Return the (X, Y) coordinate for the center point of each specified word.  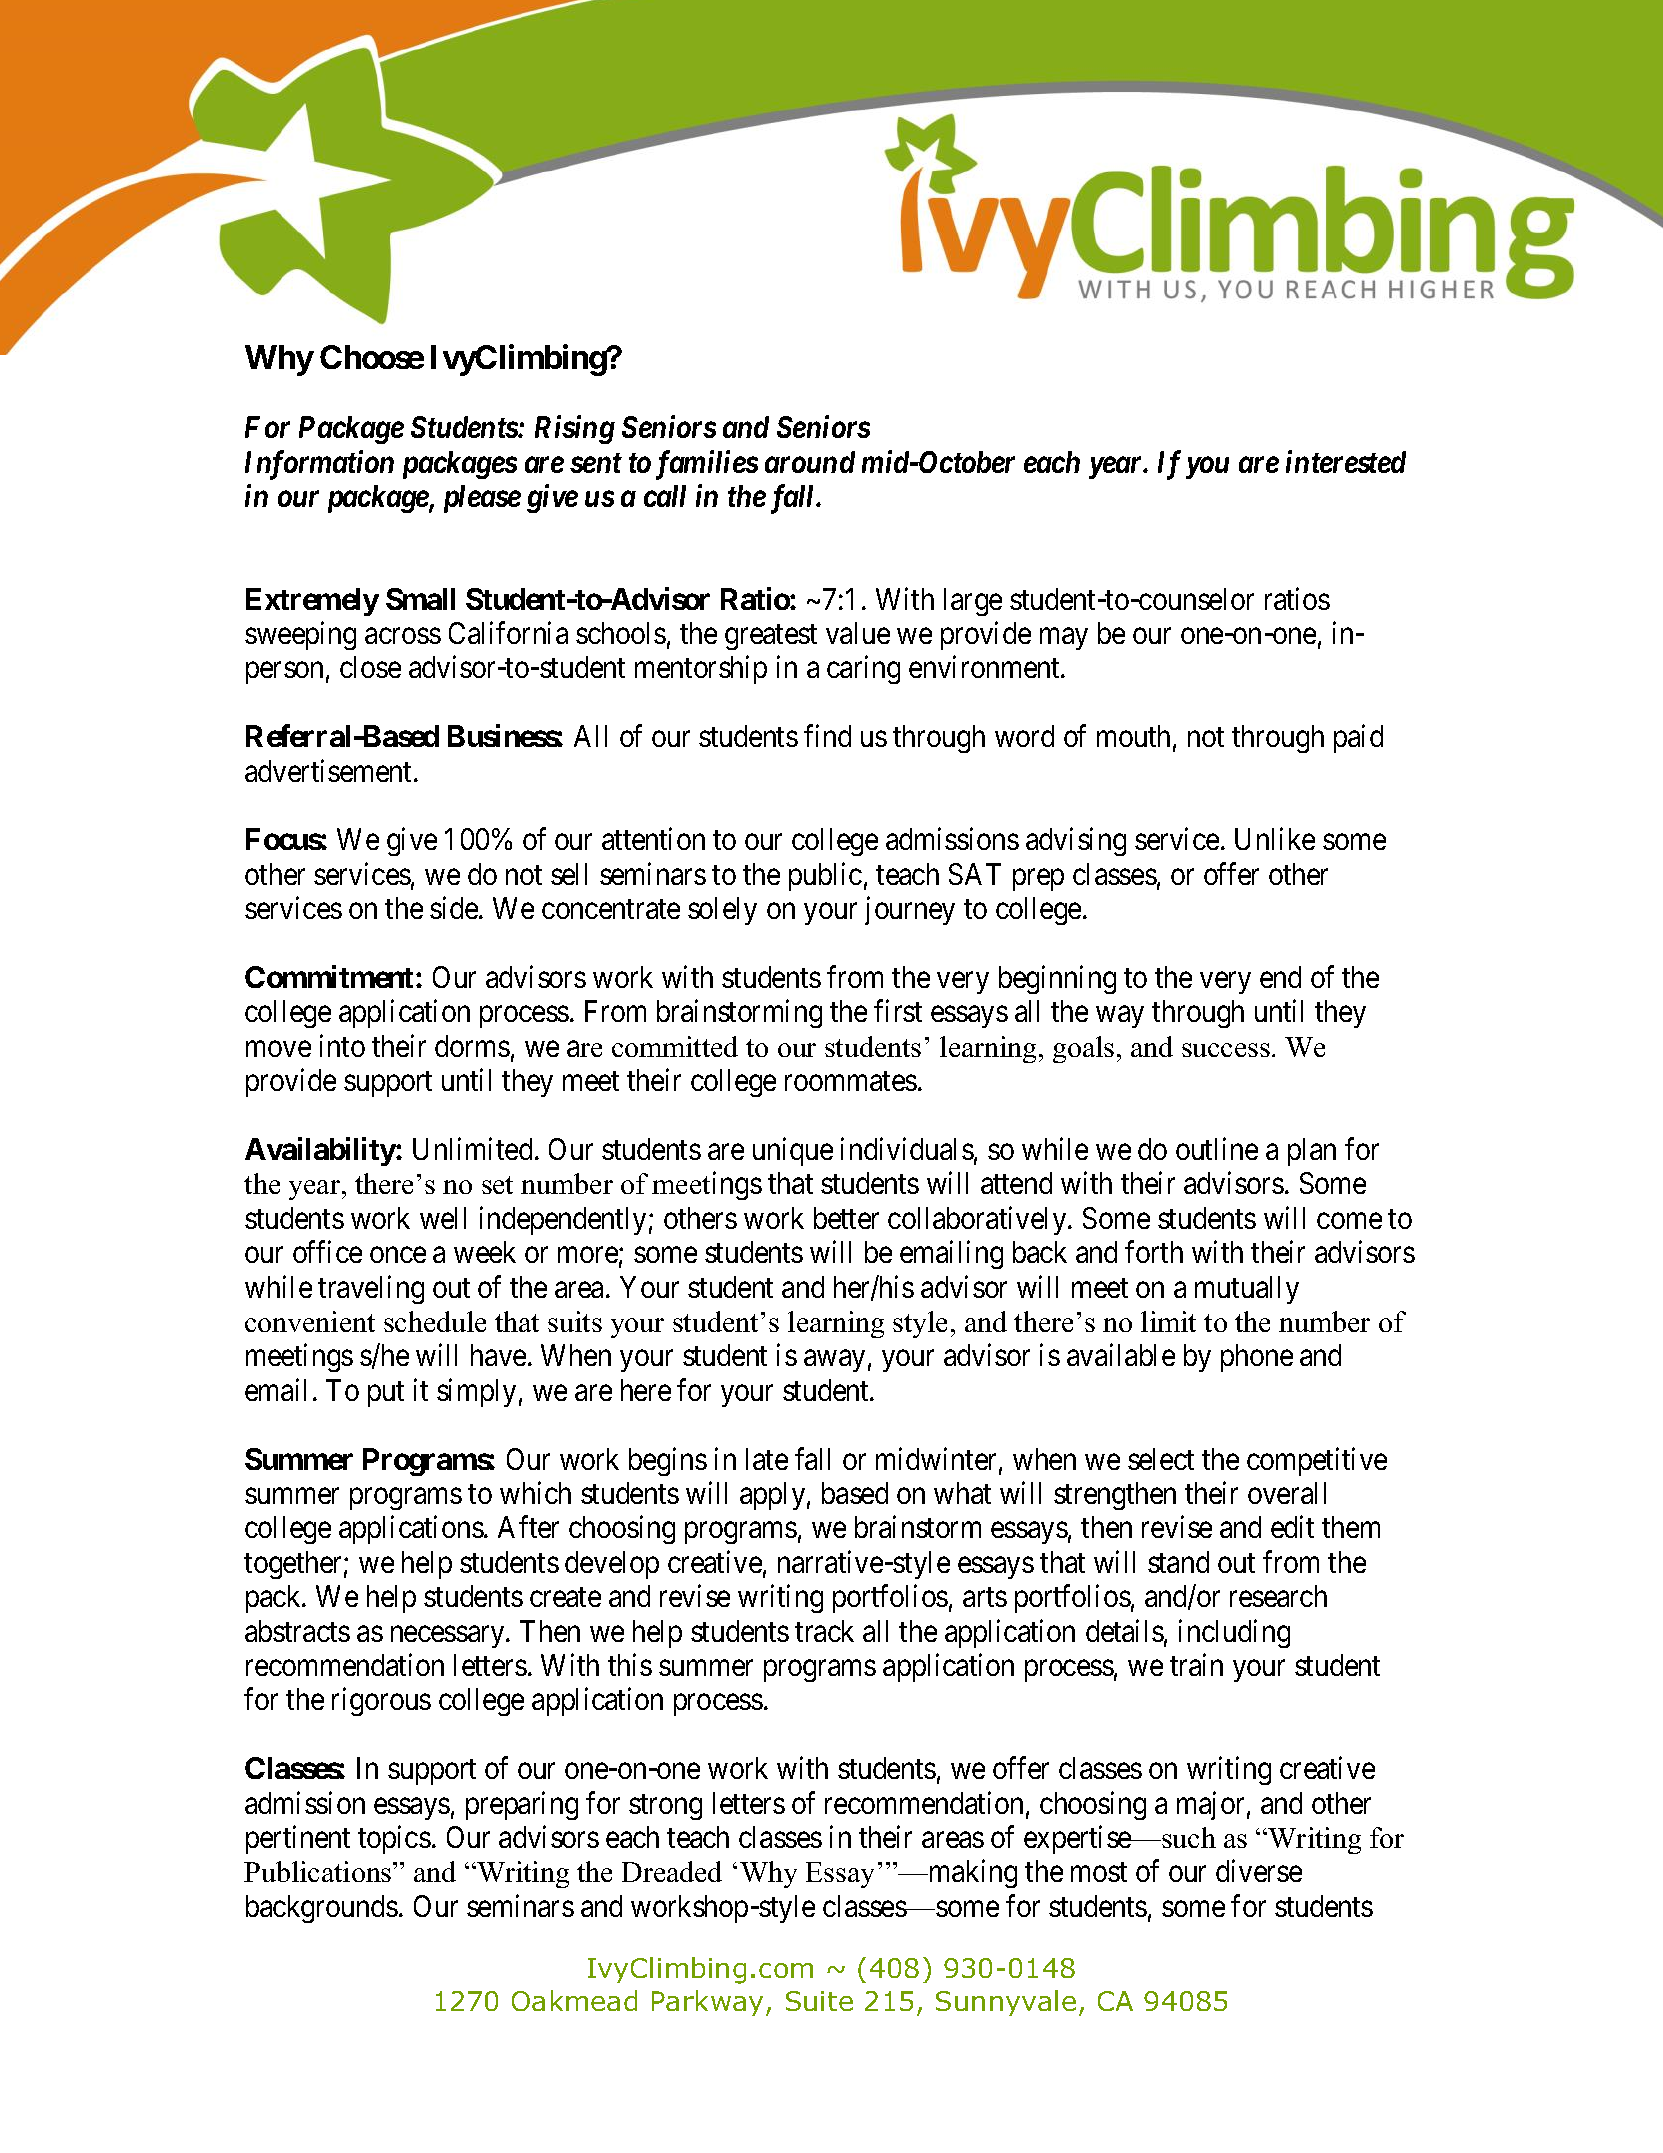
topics (394, 1839)
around (810, 462)
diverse (1259, 1871)
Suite (819, 2001)
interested (1346, 461)
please (482, 499)
